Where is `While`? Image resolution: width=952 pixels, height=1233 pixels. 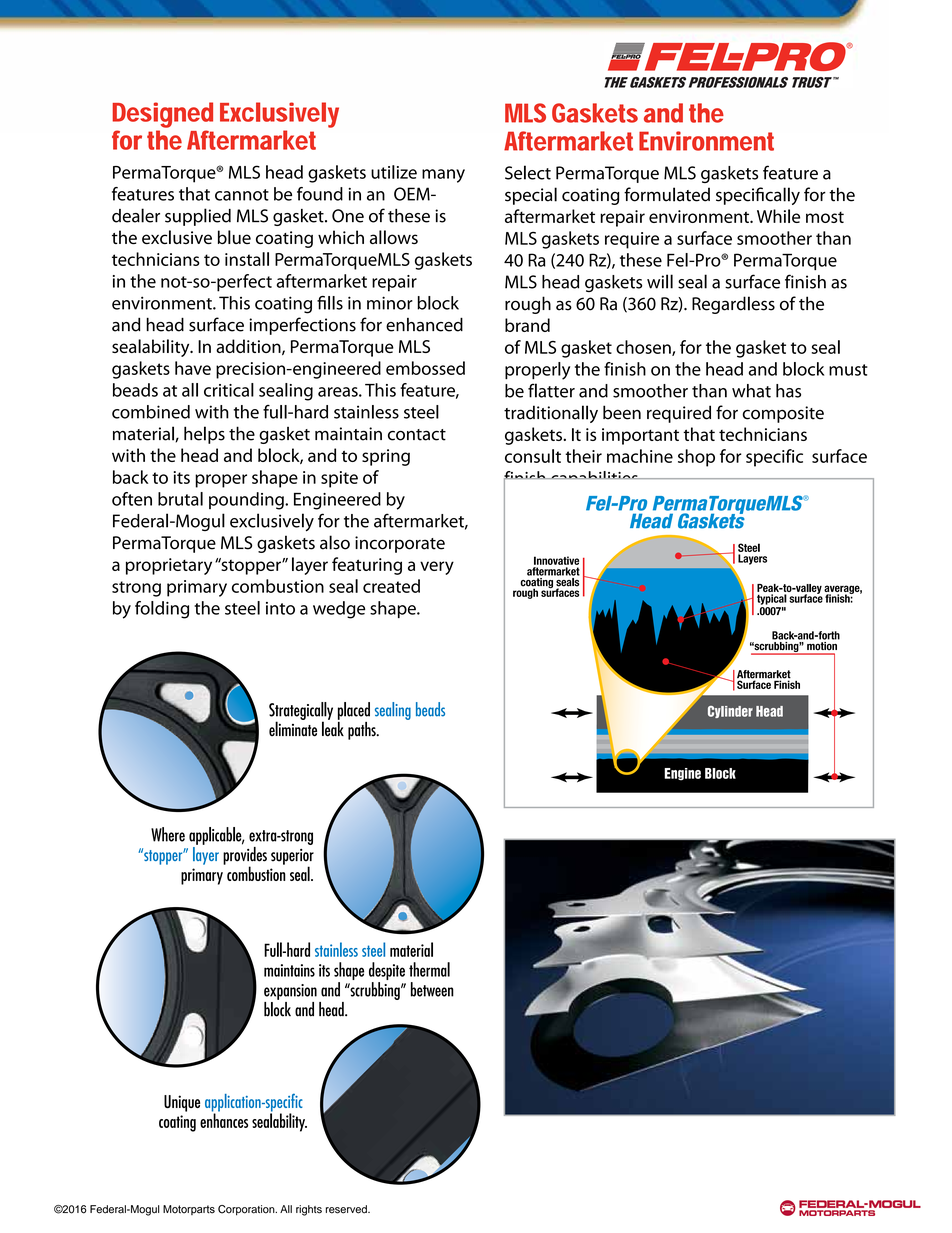 While is located at coordinates (778, 216).
